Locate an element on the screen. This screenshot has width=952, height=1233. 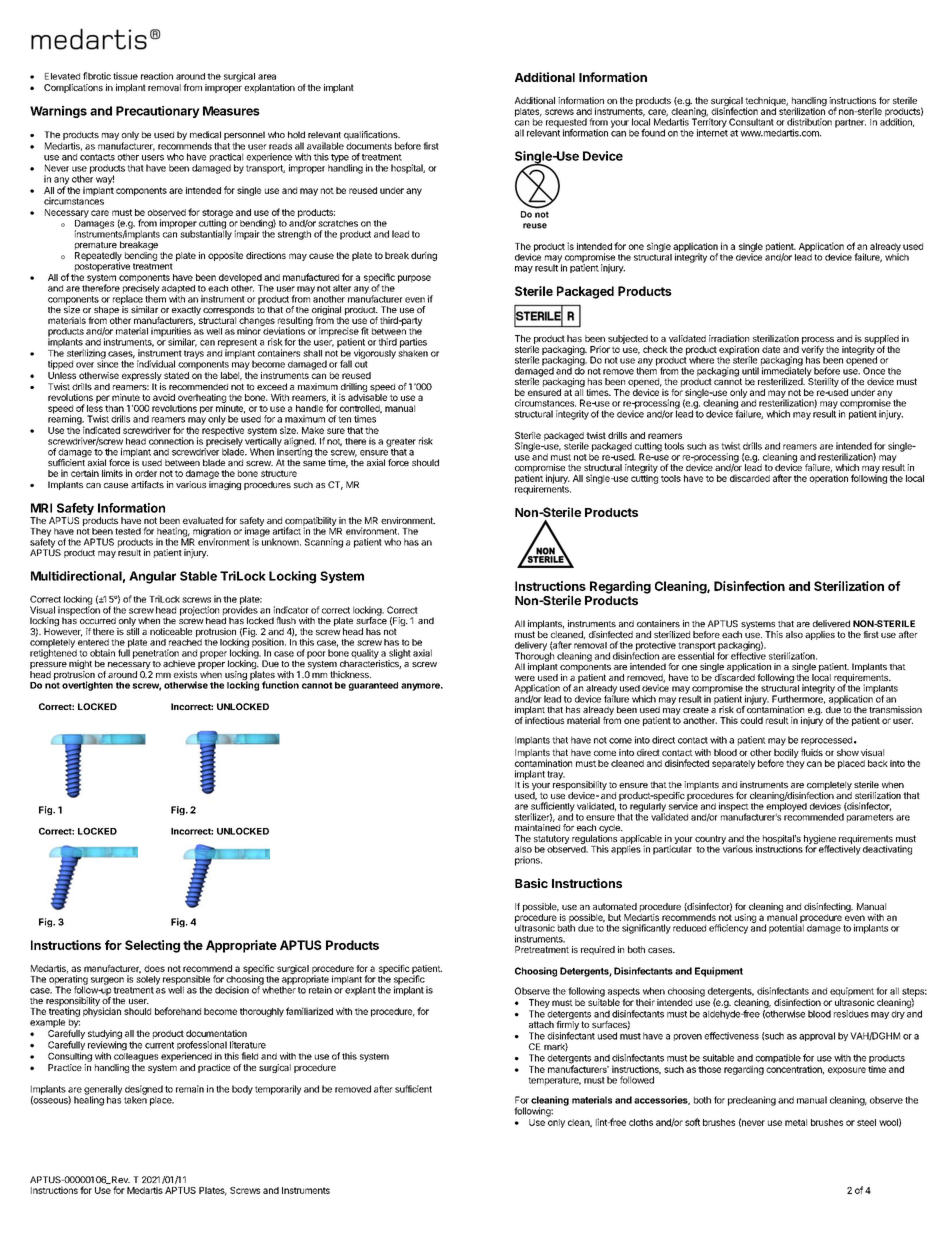
delivered is located at coordinates (831, 623).
